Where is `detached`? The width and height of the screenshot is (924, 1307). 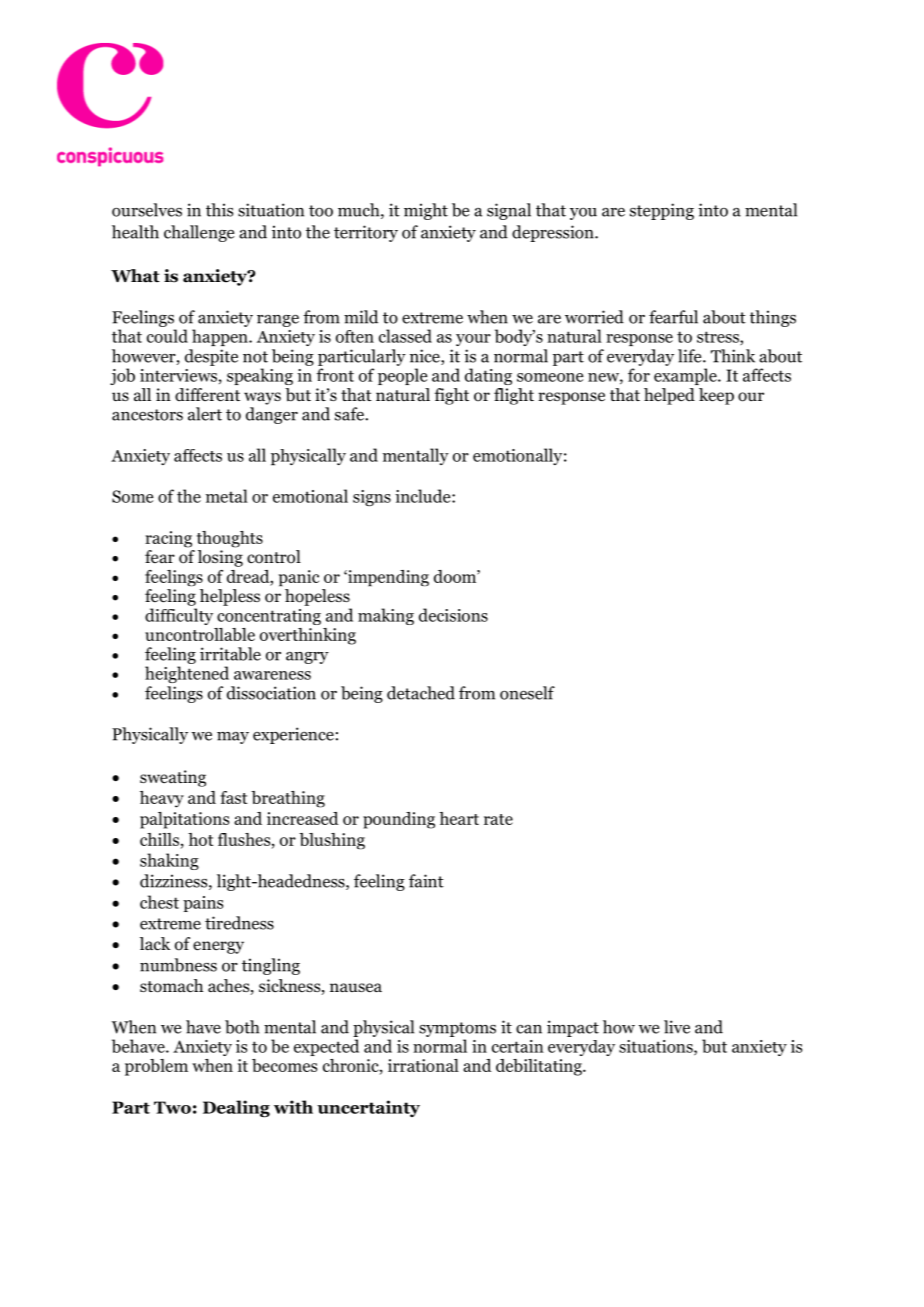 detached is located at coordinates (421, 693).
